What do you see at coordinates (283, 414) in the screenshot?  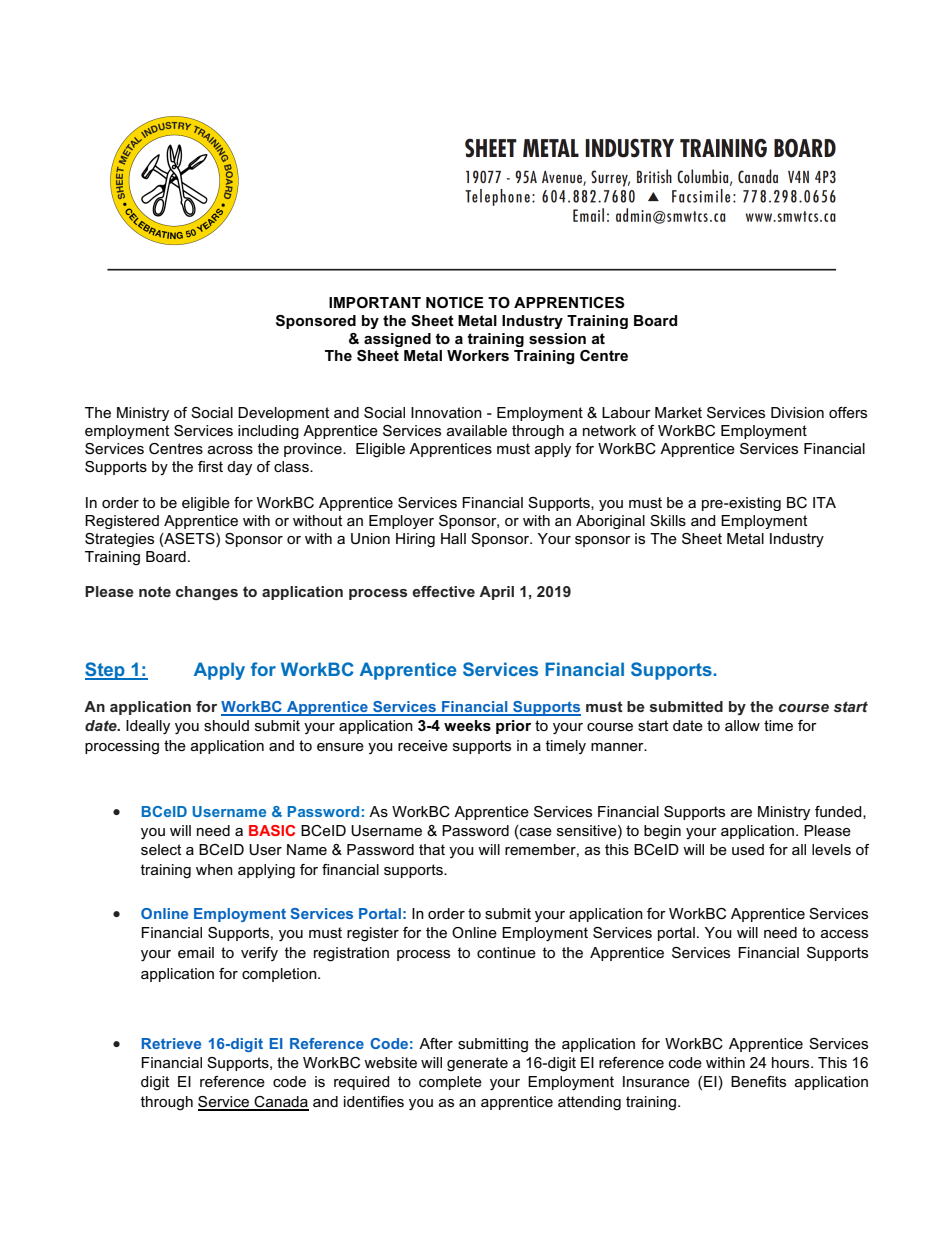 I see `Development` at bounding box center [283, 414].
